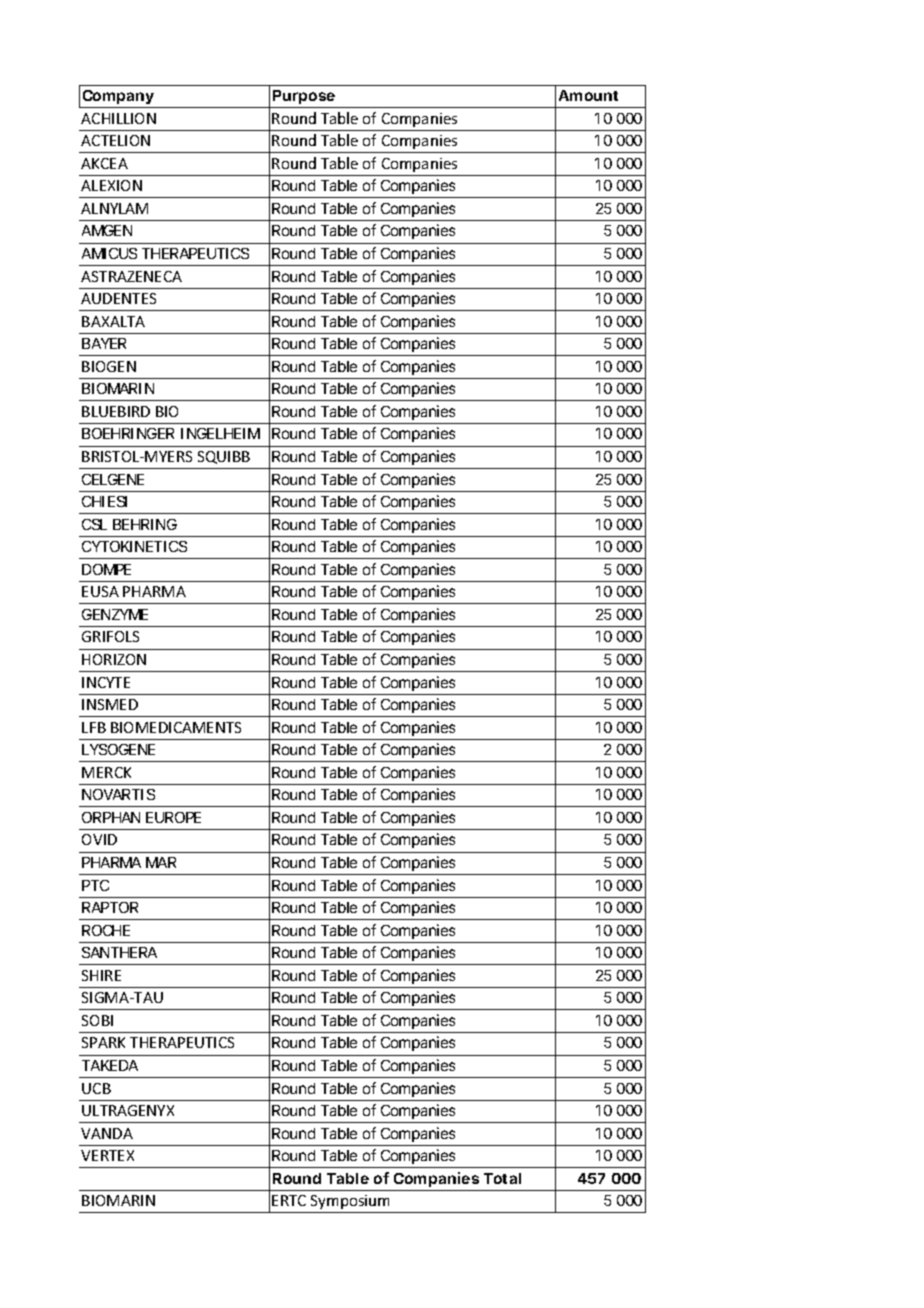 This screenshot has height=1308, width=924. Describe the element at coordinates (106, 772) in the screenshot. I see `MERCK` at that location.
